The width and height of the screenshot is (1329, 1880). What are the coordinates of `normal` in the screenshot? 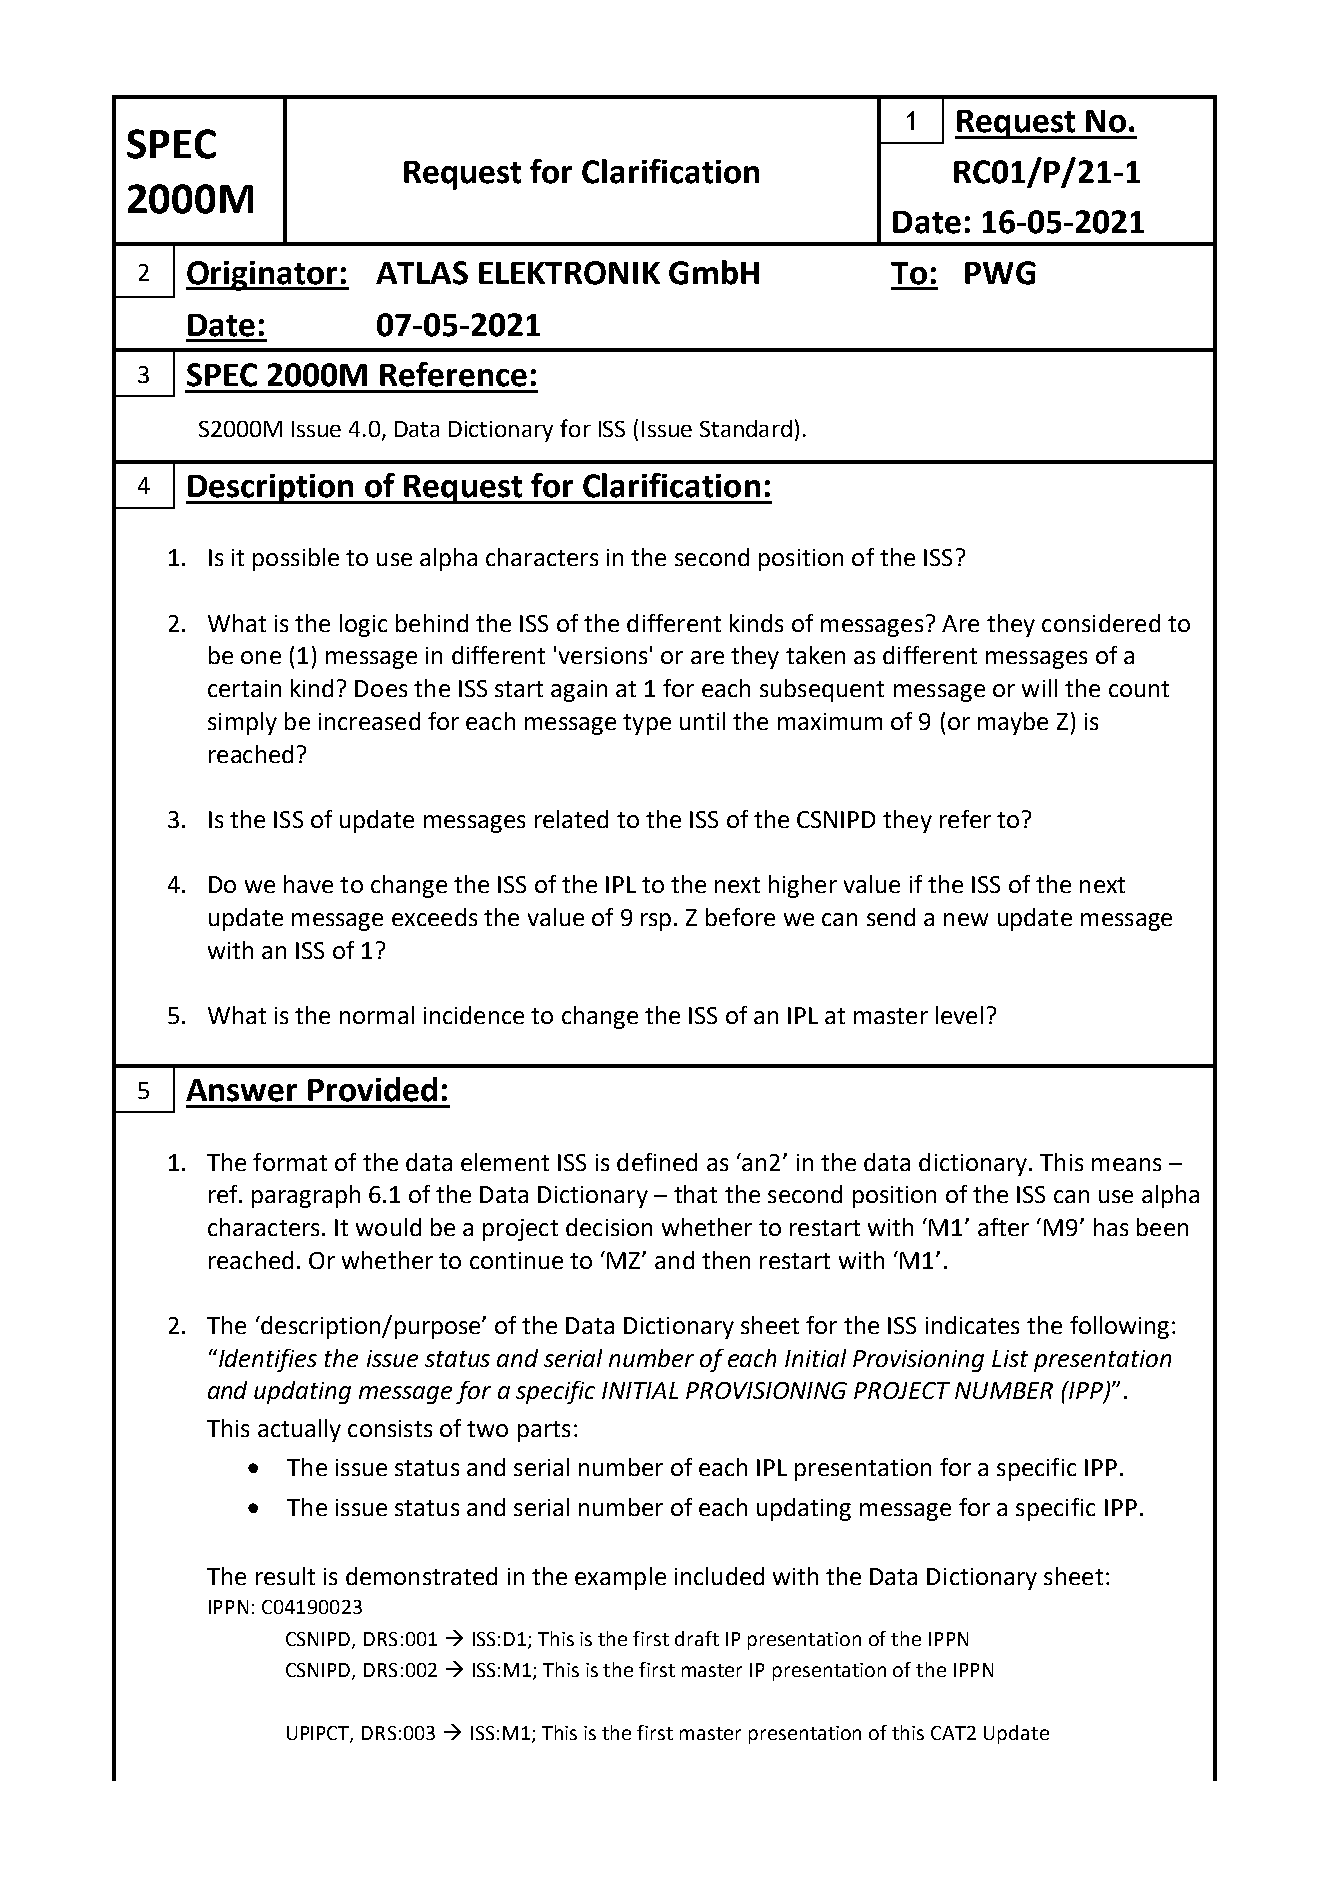 It's located at (377, 1015).
